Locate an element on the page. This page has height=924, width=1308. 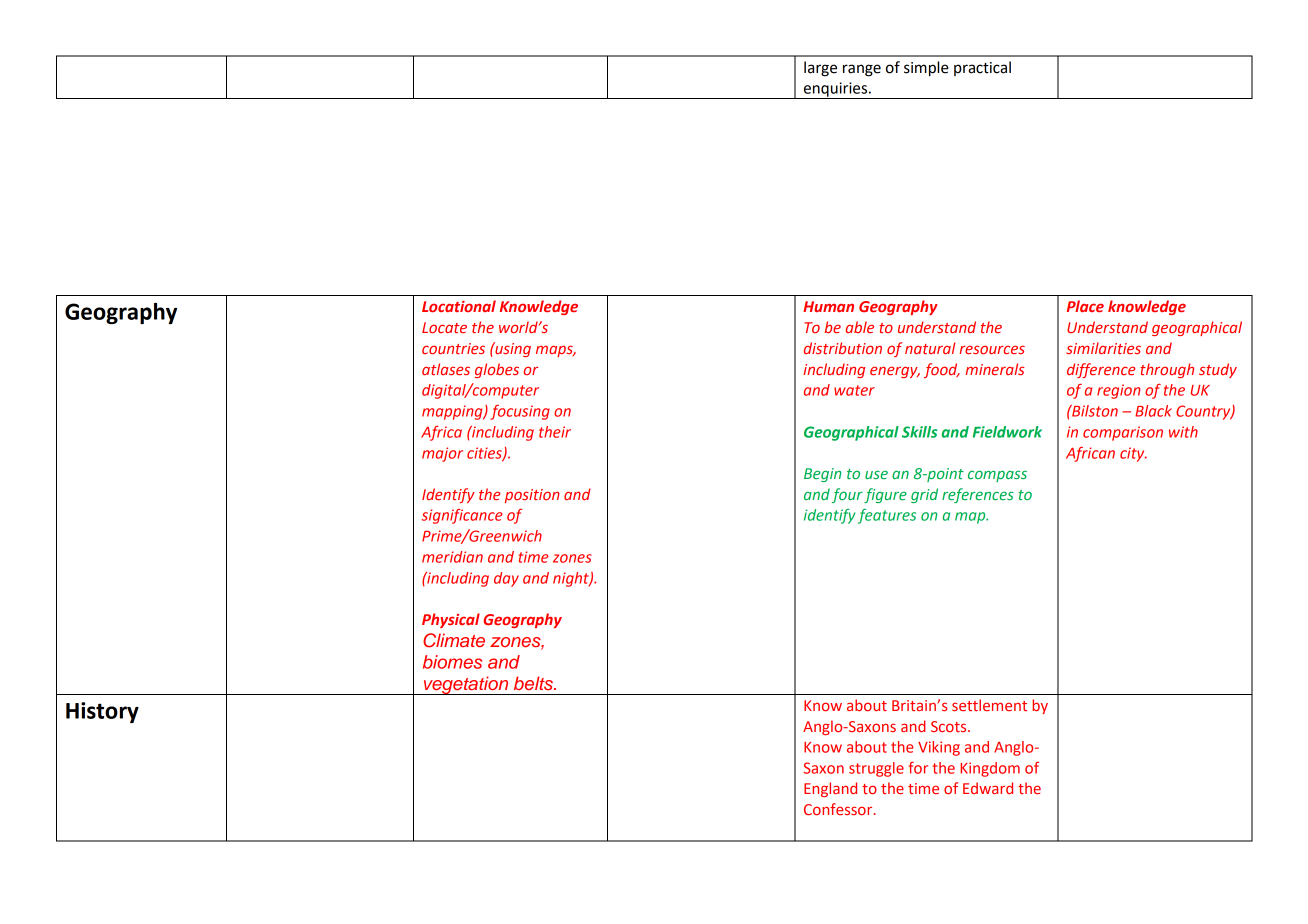
enquiries is located at coordinates (835, 90).
